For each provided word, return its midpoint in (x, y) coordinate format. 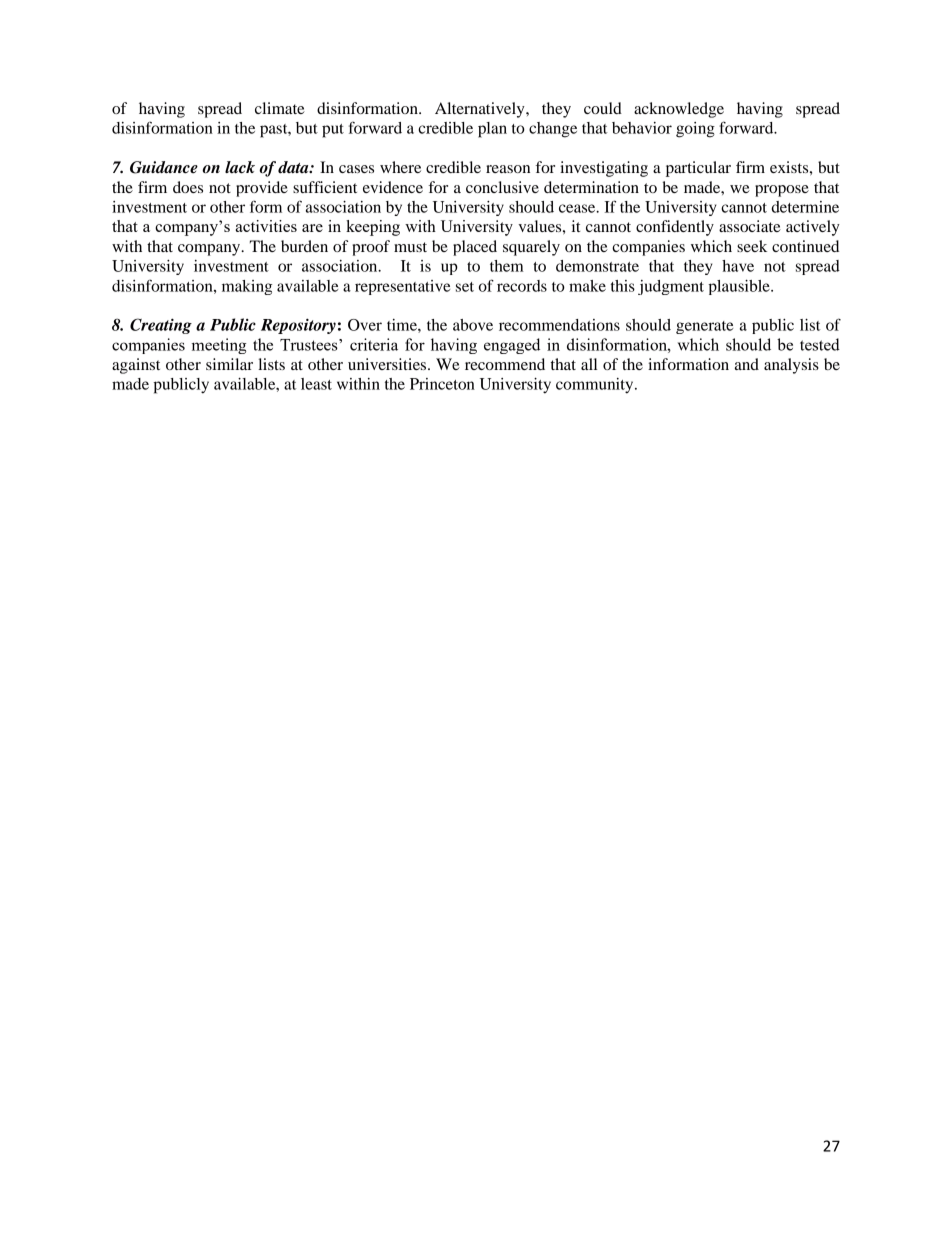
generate (704, 327)
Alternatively (481, 110)
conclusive (502, 187)
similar (229, 364)
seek (752, 246)
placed (475, 248)
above (473, 325)
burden (304, 246)
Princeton (442, 384)
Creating (161, 326)
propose (782, 191)
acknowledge (679, 110)
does (188, 187)
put (333, 131)
